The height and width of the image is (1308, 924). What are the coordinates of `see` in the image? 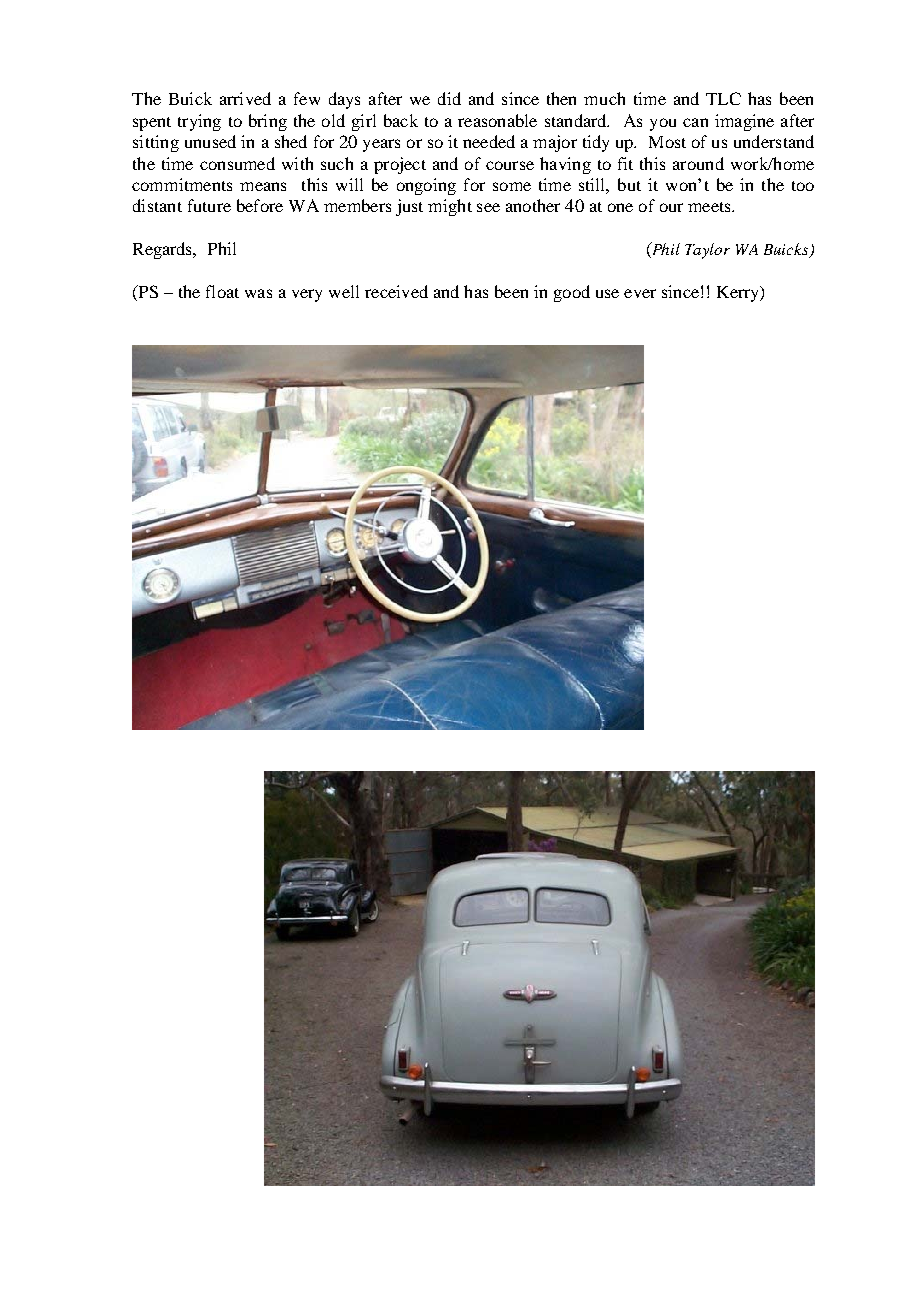 It's located at (488, 207).
